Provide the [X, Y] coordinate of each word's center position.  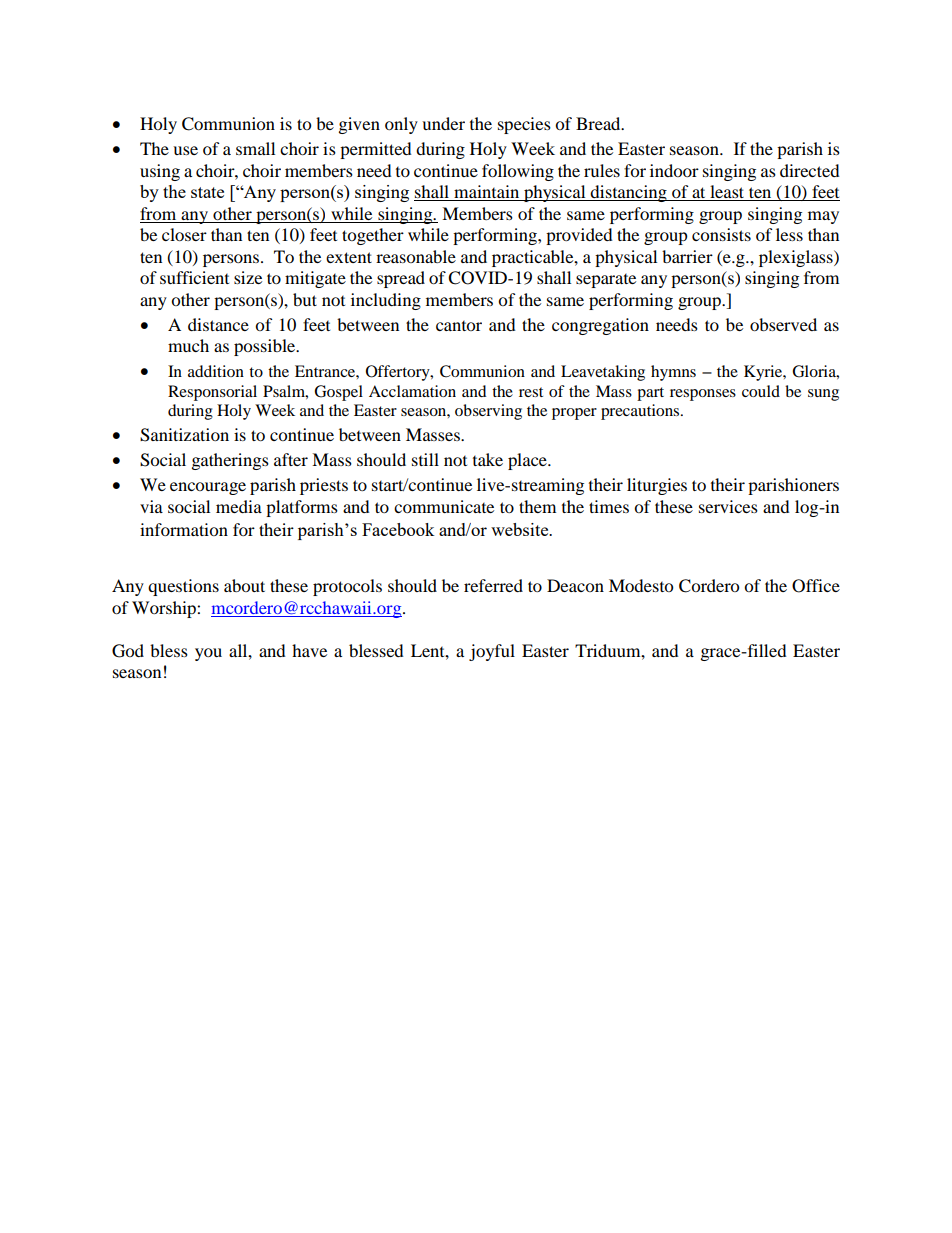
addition [216, 371]
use [185, 150]
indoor [674, 170]
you [208, 654]
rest [531, 392]
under [443, 123]
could [761, 391]
